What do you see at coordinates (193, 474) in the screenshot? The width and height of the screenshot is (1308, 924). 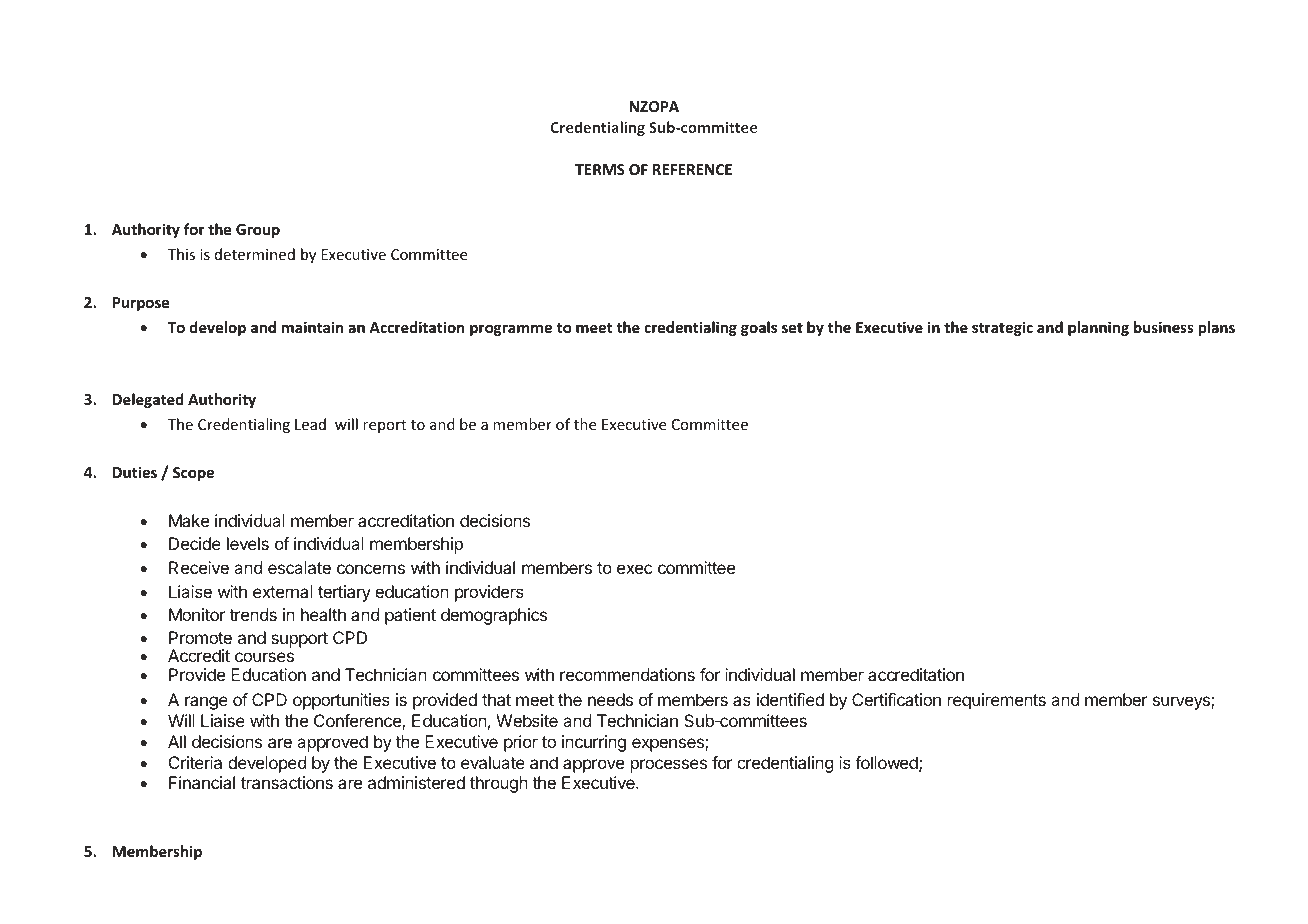 I see `Scope` at bounding box center [193, 474].
